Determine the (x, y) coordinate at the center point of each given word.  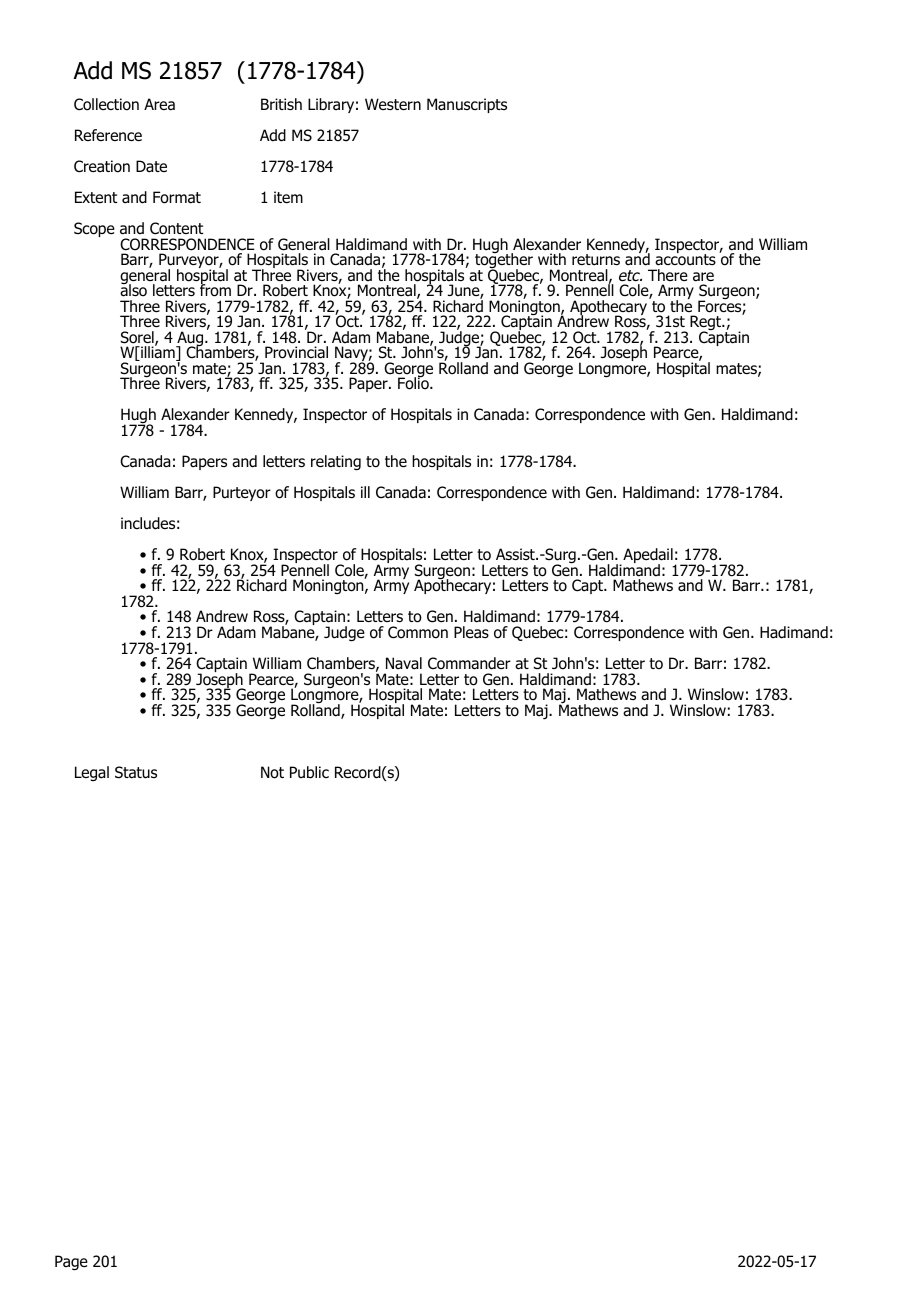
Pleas (471, 632)
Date (151, 166)
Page (71, 1263)
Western (393, 104)
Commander (469, 663)
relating (336, 463)
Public (309, 772)
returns (596, 260)
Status (136, 772)
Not (272, 772)
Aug (191, 340)
